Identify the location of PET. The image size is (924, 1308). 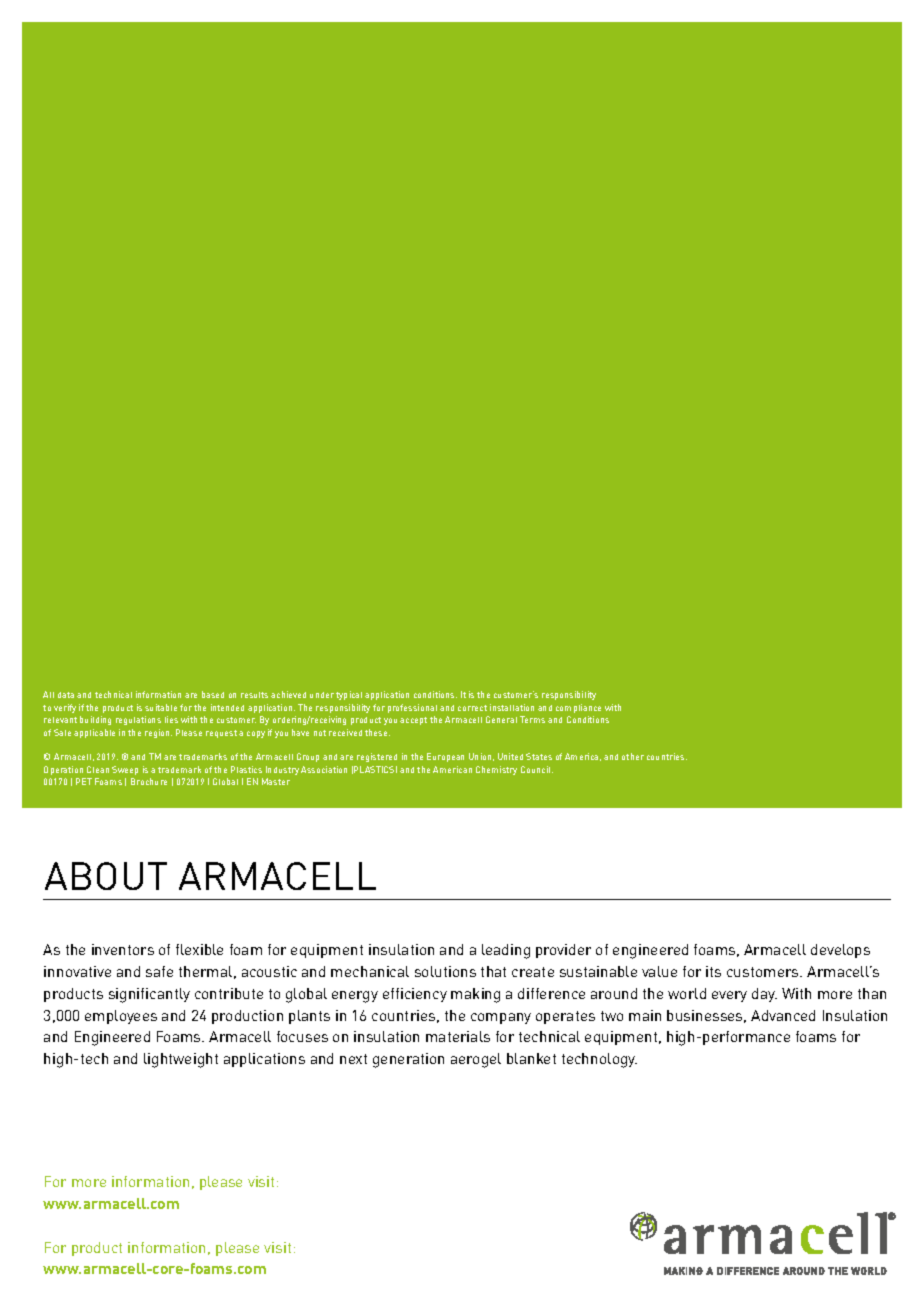
(84, 781).
